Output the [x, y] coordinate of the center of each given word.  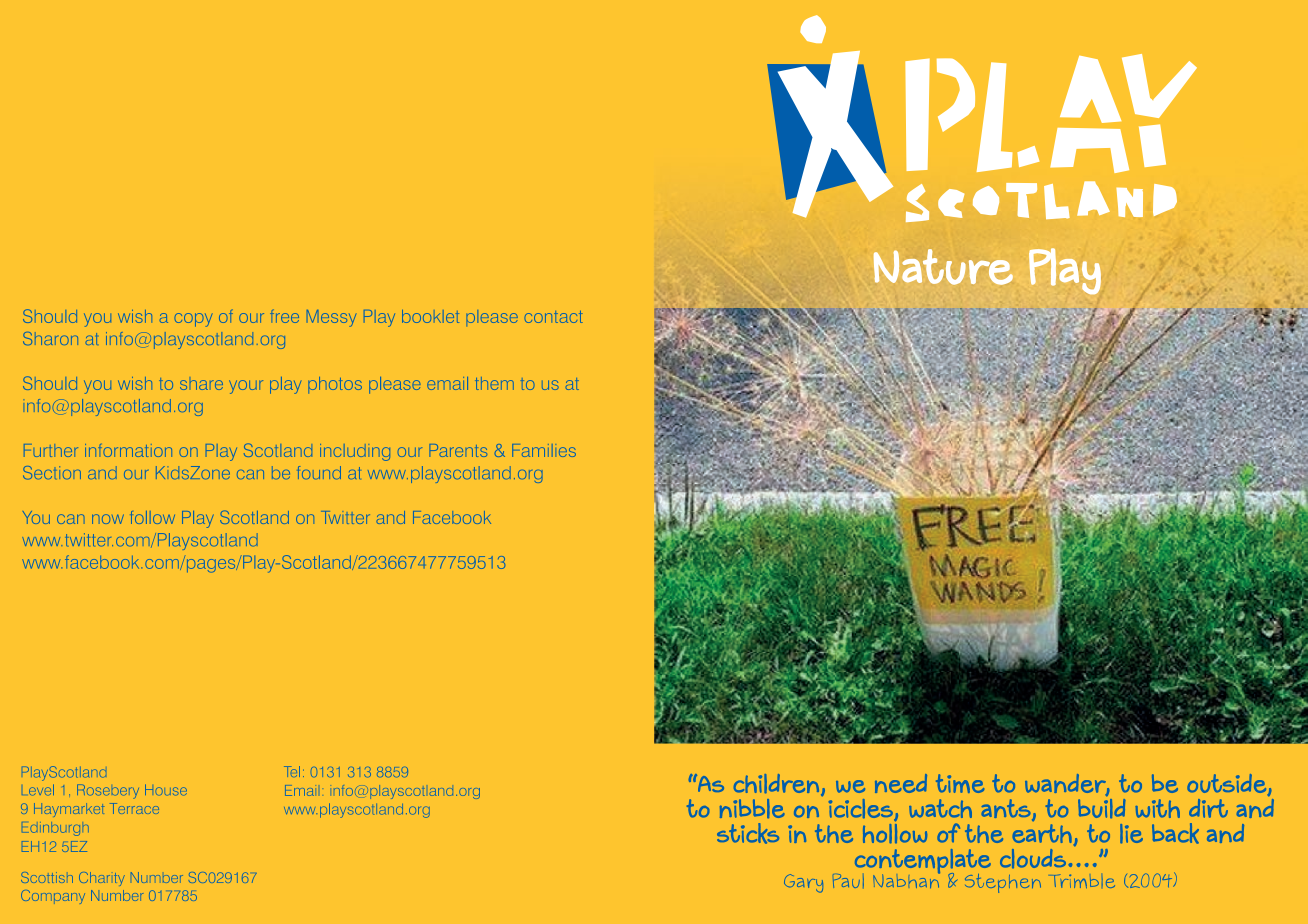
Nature [943, 267]
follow [152, 517]
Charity [102, 879]
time [960, 783]
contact [553, 317]
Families [544, 450]
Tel [292, 771]
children [776, 783]
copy [193, 320]
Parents [458, 450]
